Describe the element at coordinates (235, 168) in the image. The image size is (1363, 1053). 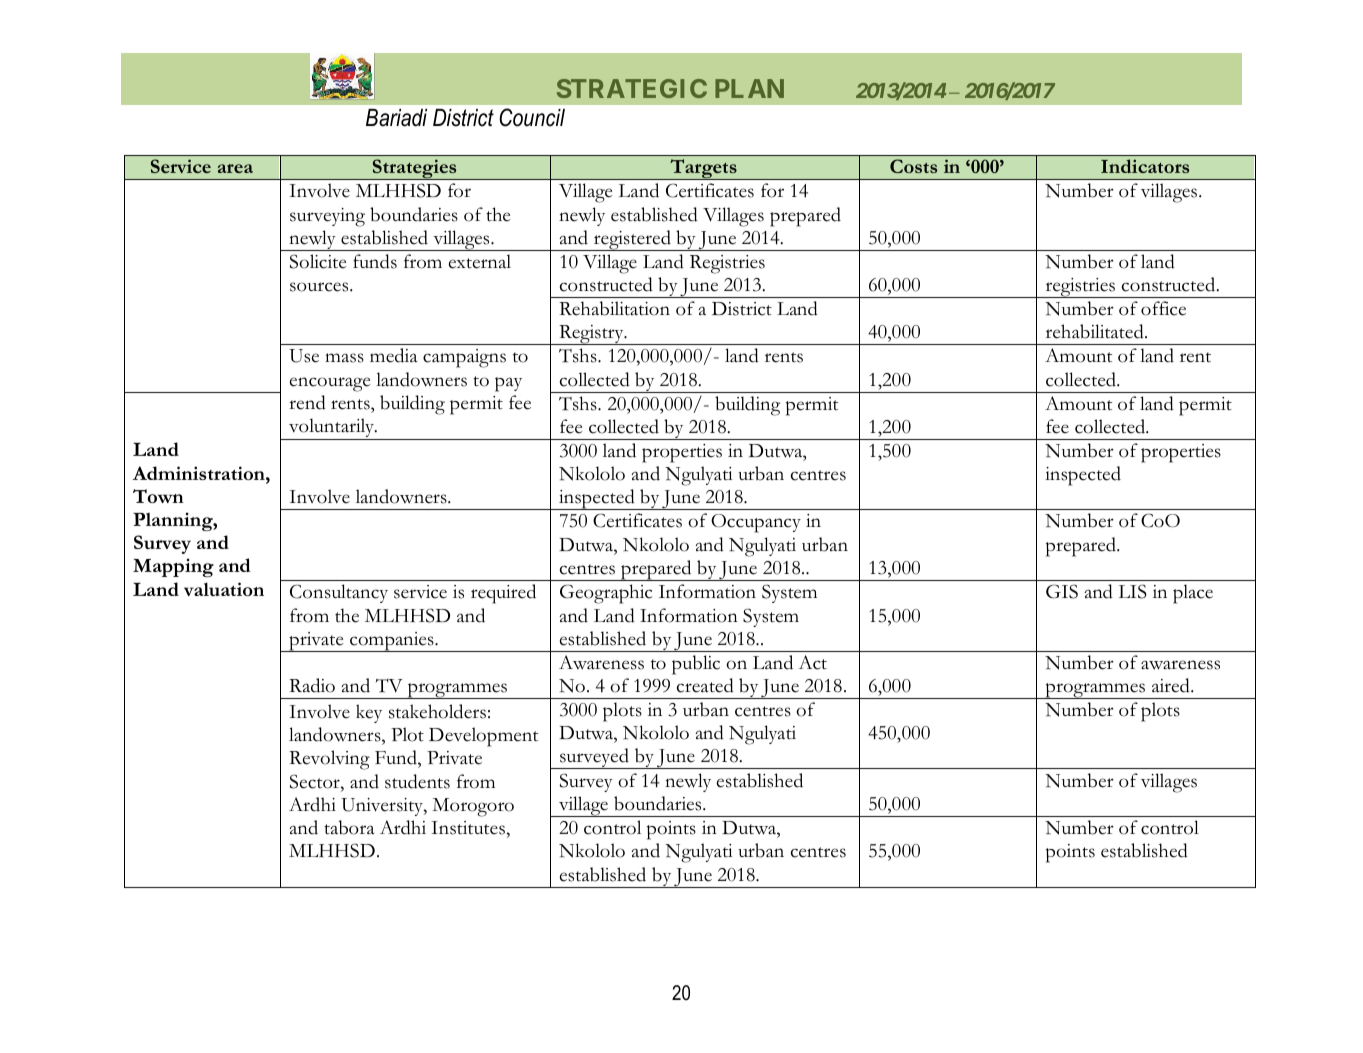
I see `area` at that location.
